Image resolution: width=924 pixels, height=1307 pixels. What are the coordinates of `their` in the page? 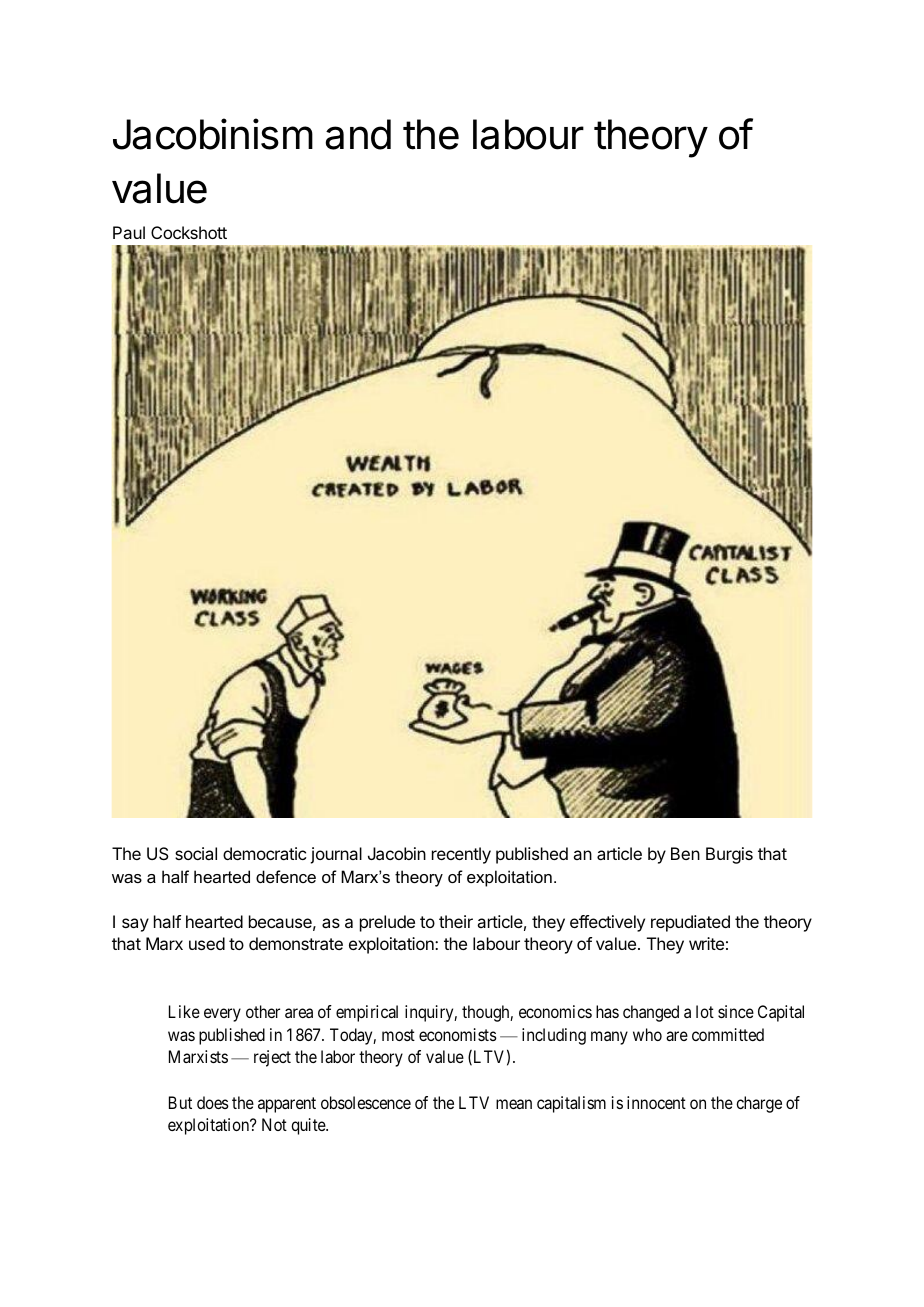 It's located at (456, 921).
